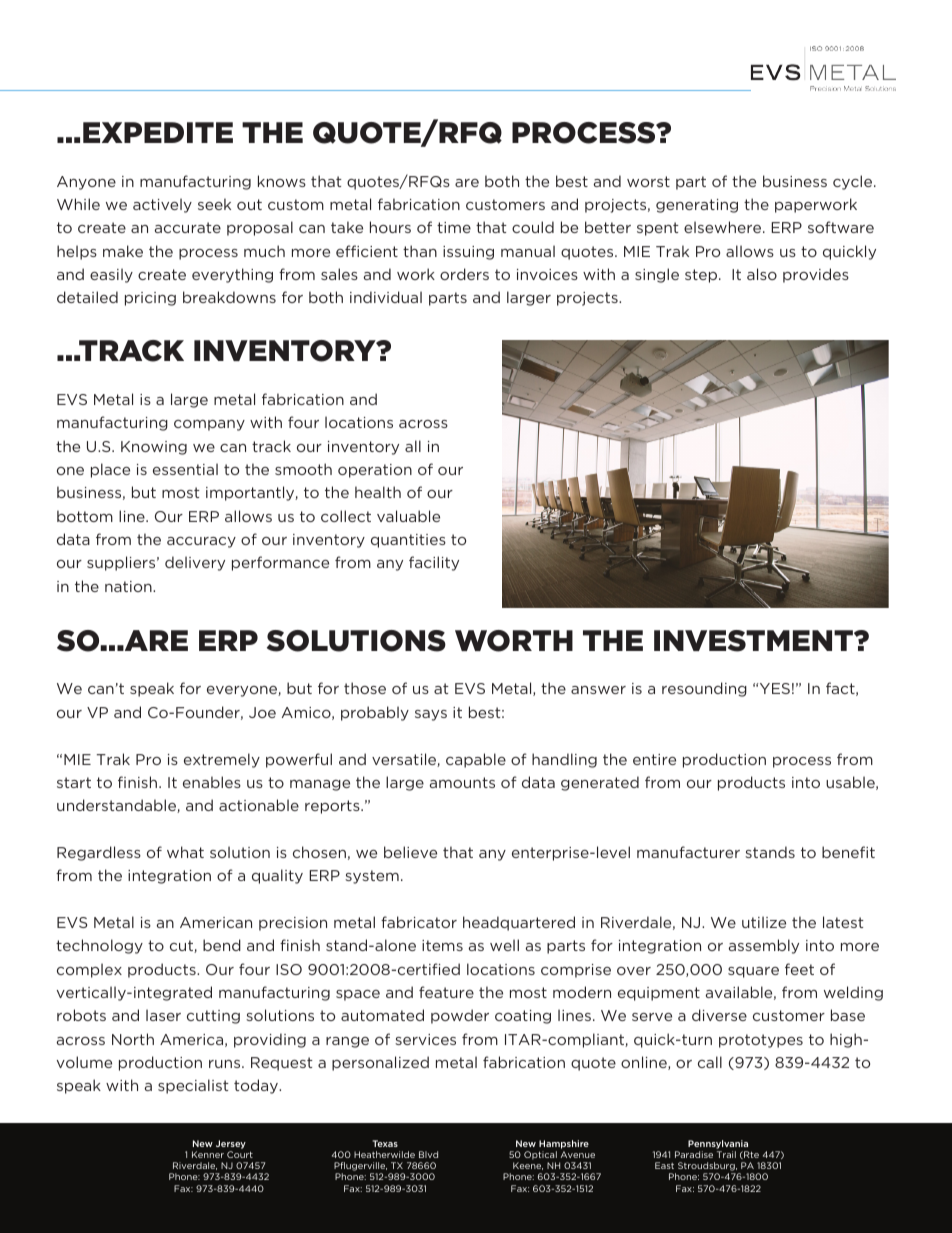  I want to click on nation, so click(129, 586).
